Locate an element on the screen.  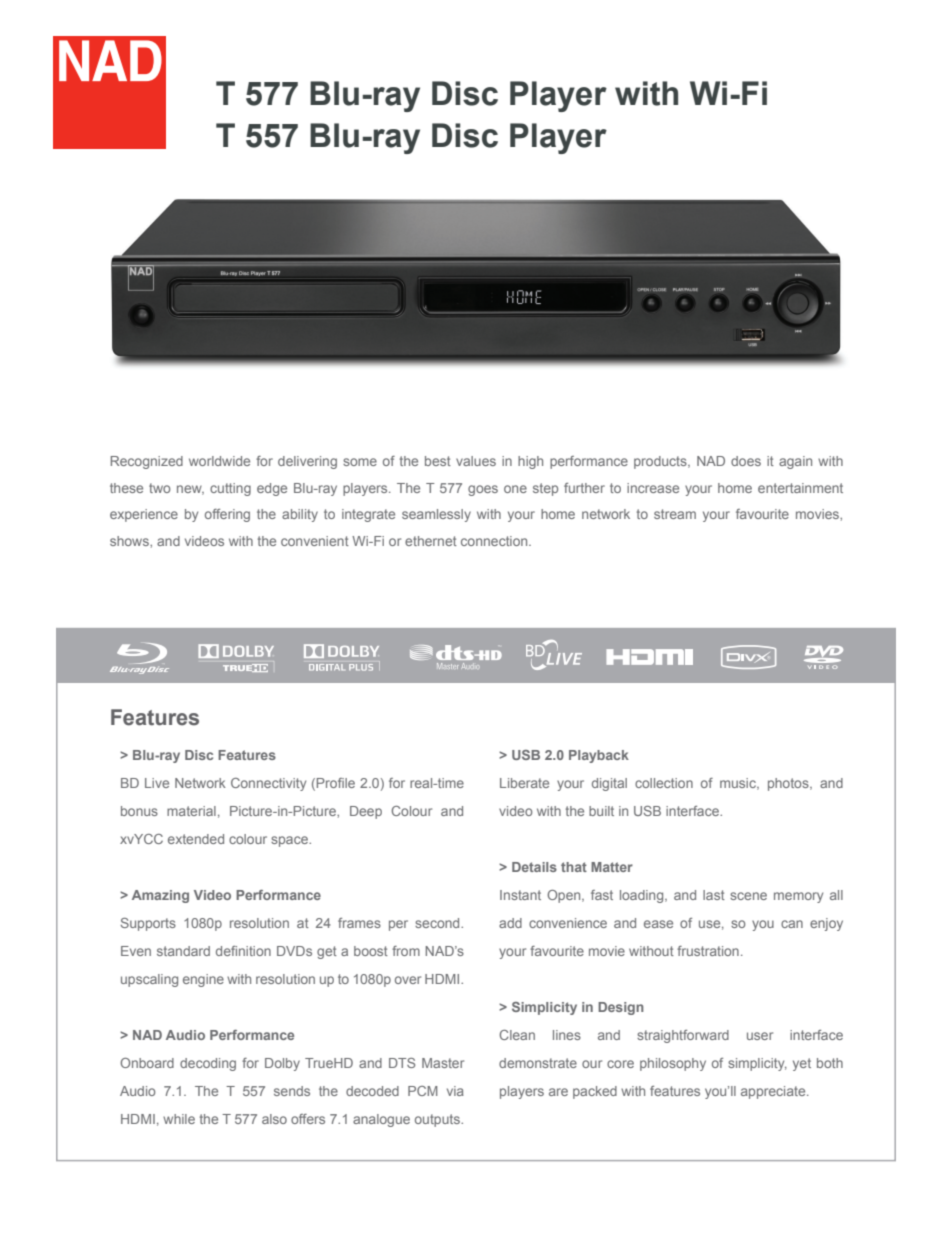
Instant is located at coordinates (520, 895).
